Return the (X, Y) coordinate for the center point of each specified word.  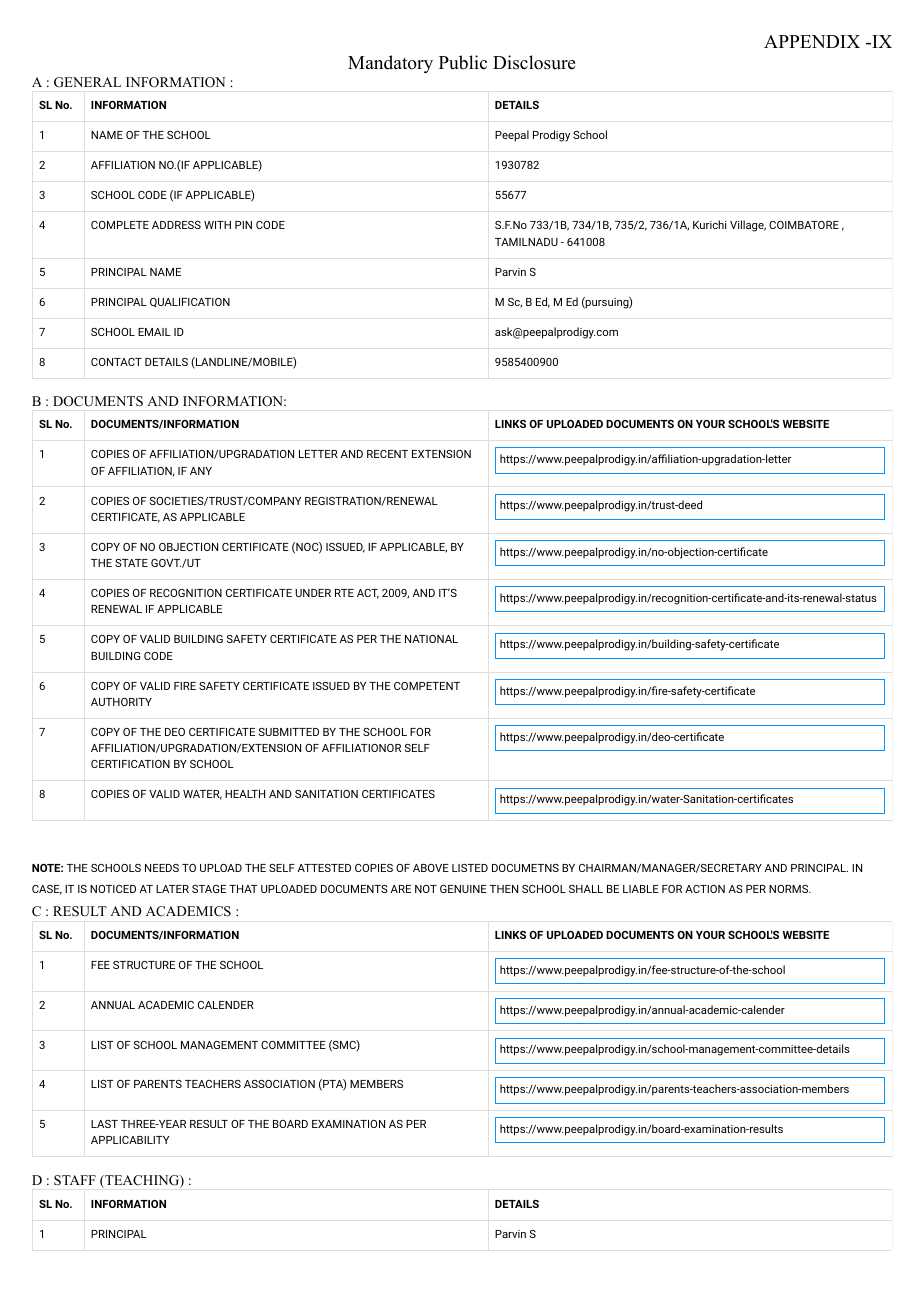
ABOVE (431, 868)
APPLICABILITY (130, 1140)
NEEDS (162, 868)
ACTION (705, 889)
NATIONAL (431, 639)
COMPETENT (427, 686)
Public (463, 62)
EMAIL (154, 332)
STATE (131, 563)
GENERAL (87, 82)
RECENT (387, 454)
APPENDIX (812, 41)
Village (748, 226)
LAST (104, 1124)
